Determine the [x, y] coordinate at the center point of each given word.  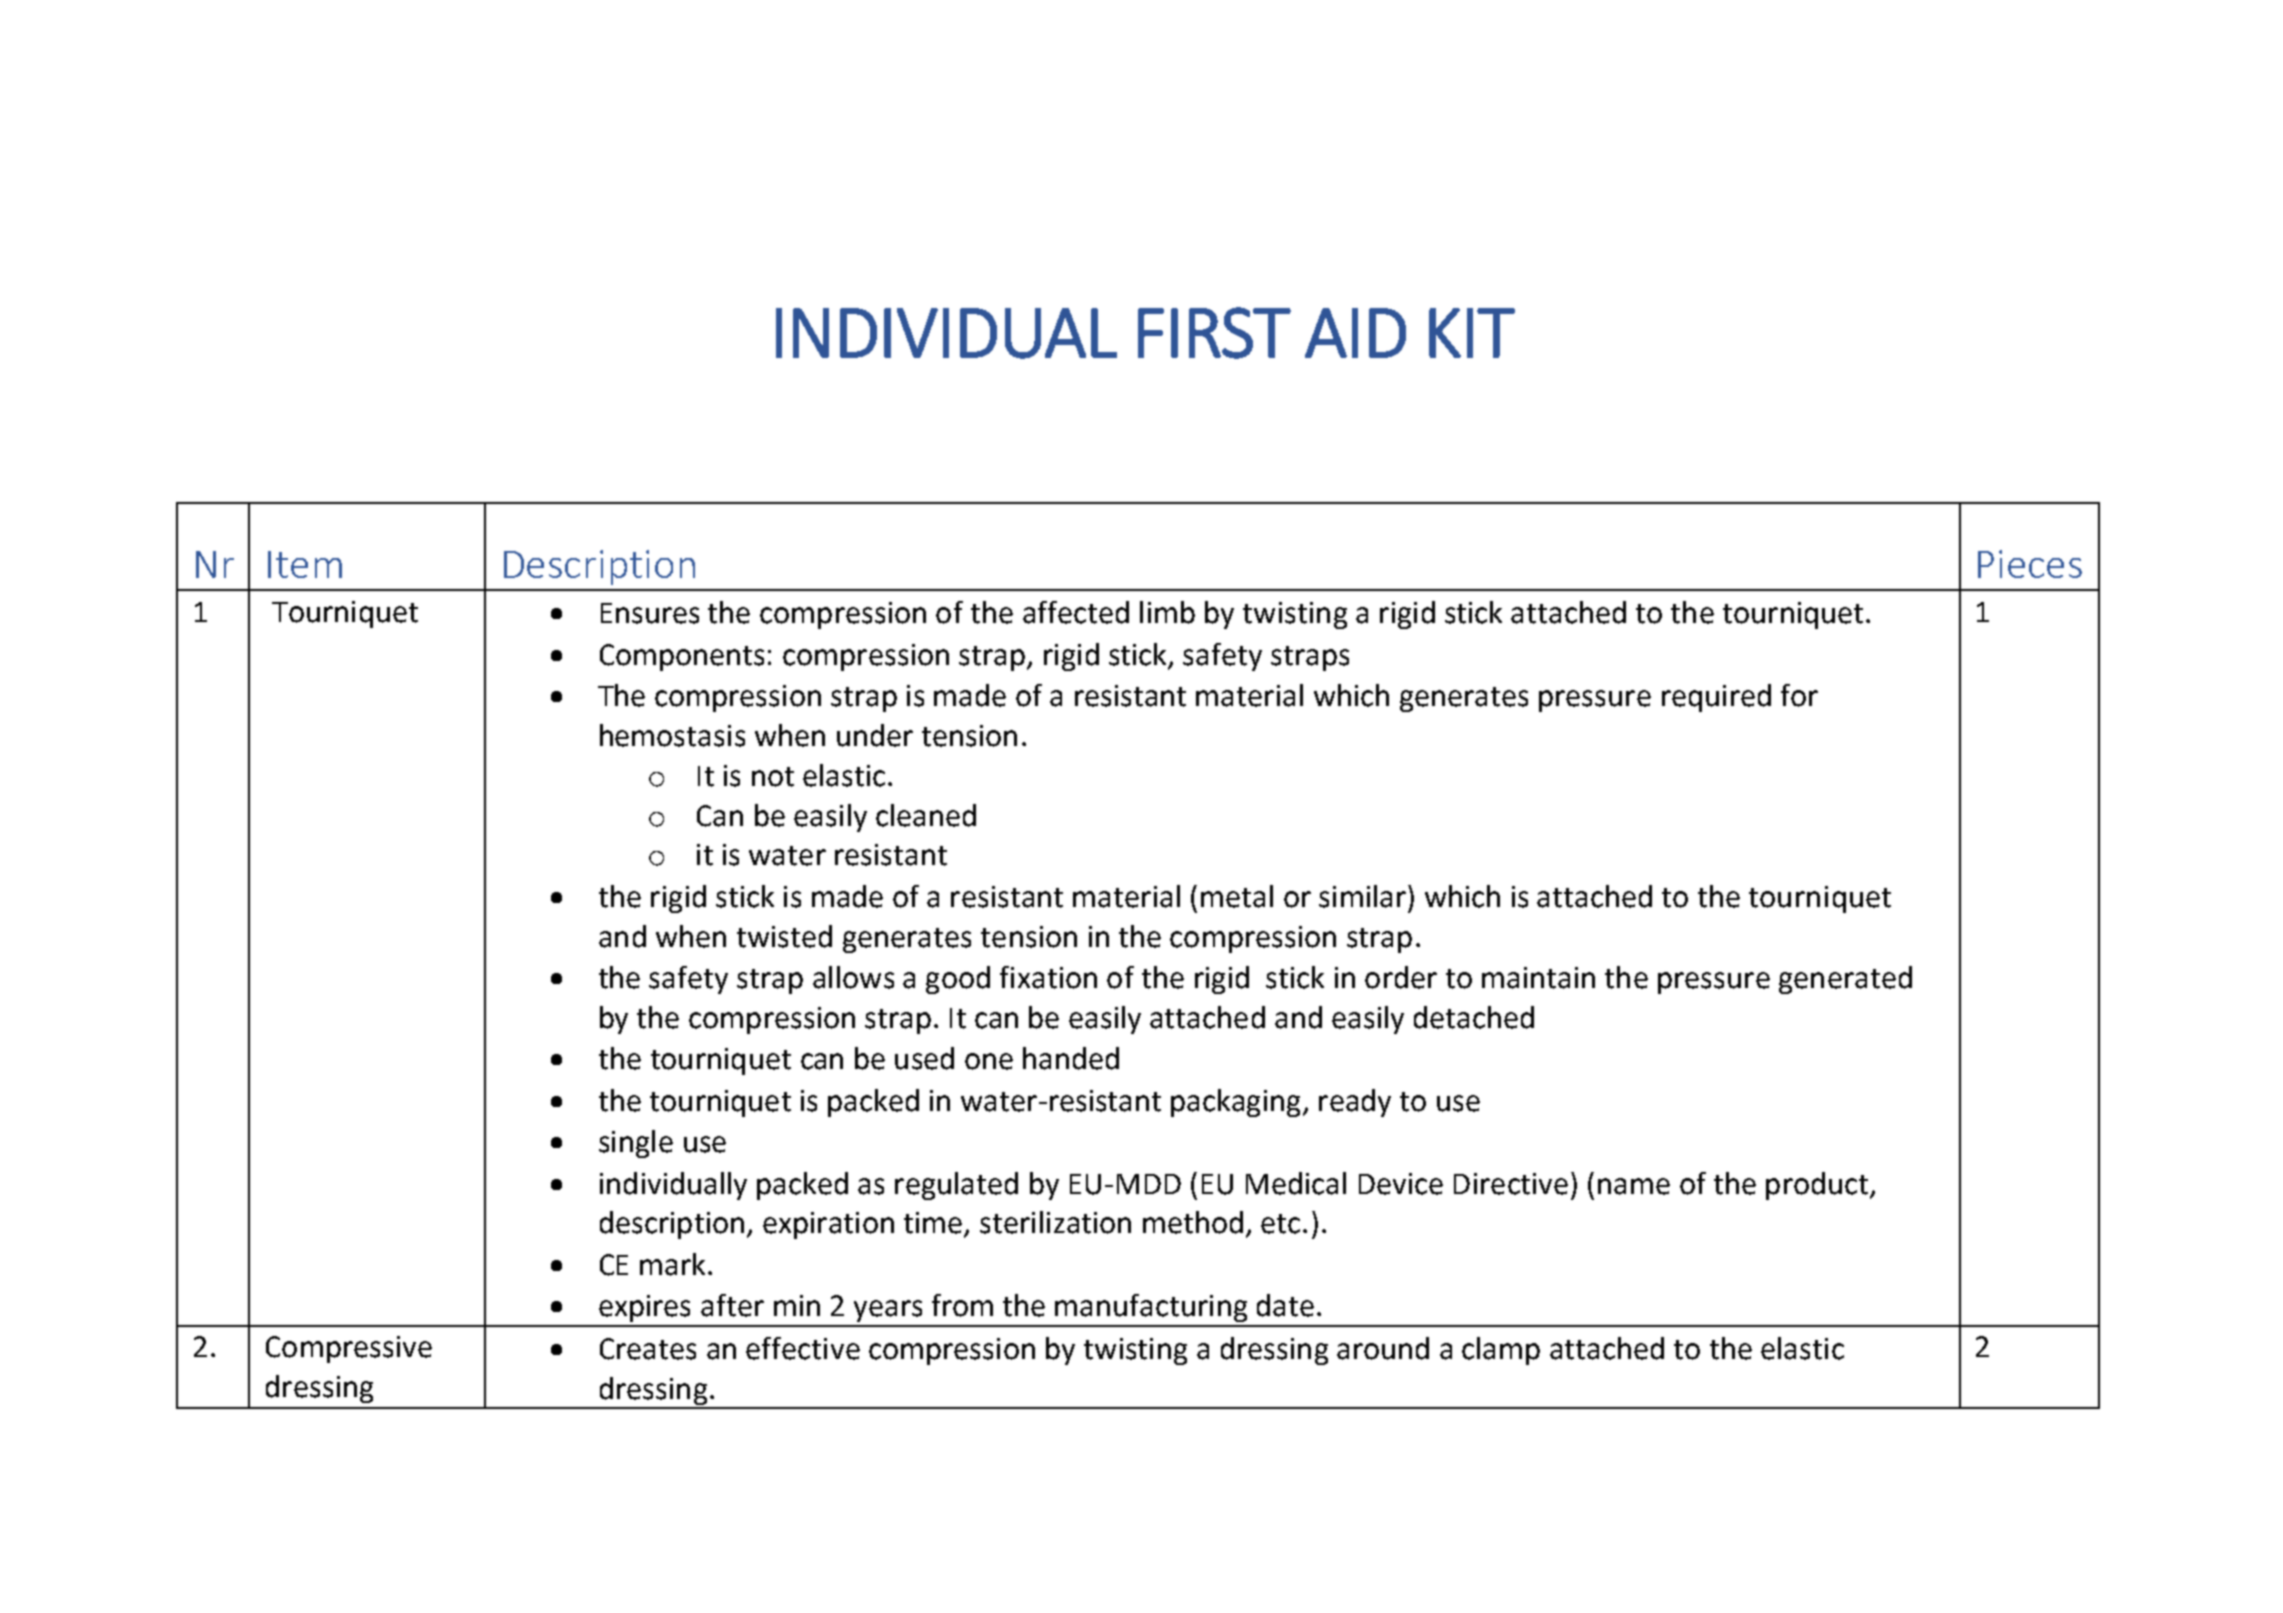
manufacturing [1151, 1308]
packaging [1235, 1103]
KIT [1472, 333]
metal [1237, 896]
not [773, 777]
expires [644, 1308]
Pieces [2030, 564]
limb [1167, 612]
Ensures [650, 613]
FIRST [1214, 333]
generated [1845, 980]
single [636, 1144]
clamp [1501, 1351]
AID [1355, 333]
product [1817, 1186]
